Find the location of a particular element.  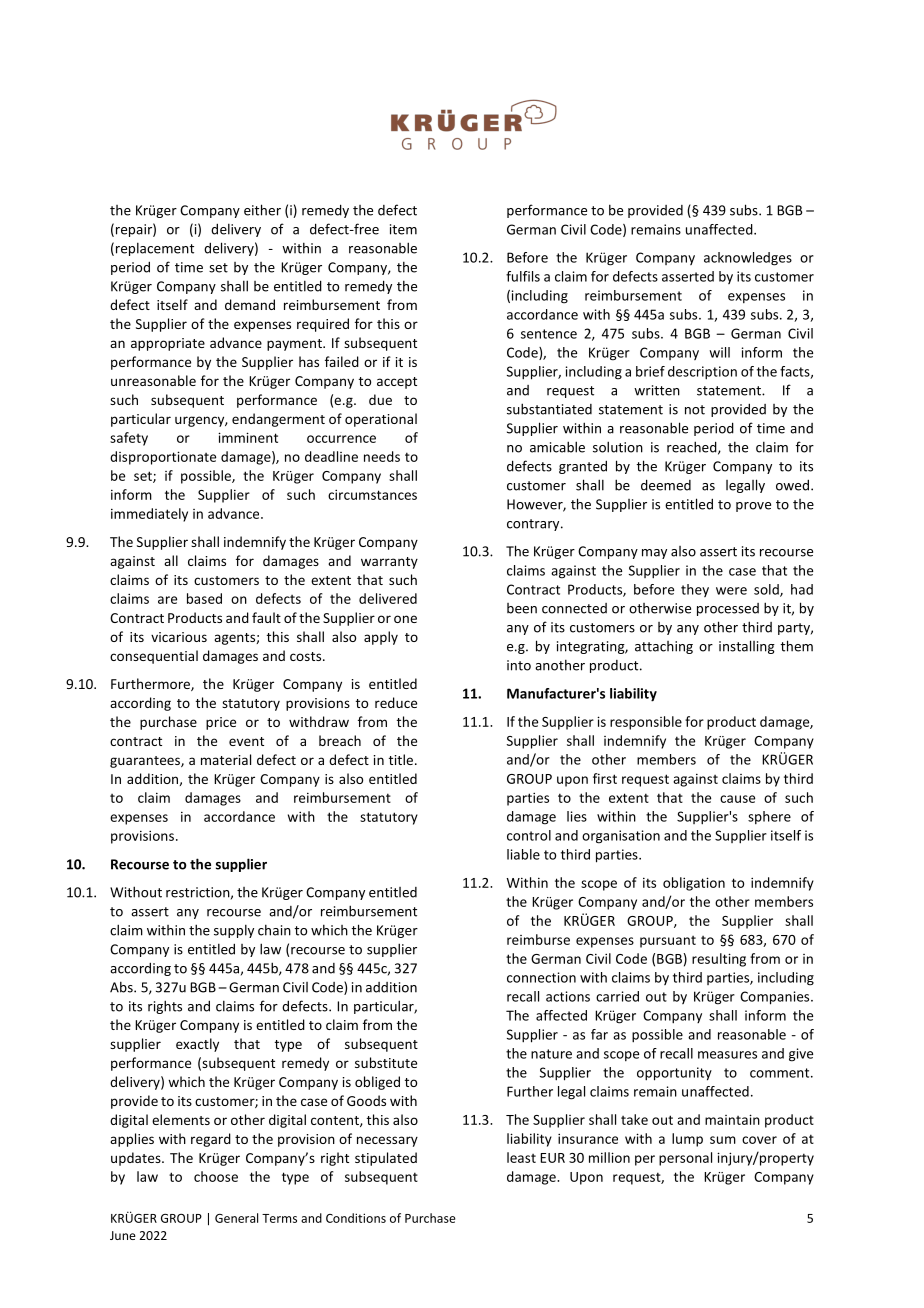

one is located at coordinates (405, 619).
